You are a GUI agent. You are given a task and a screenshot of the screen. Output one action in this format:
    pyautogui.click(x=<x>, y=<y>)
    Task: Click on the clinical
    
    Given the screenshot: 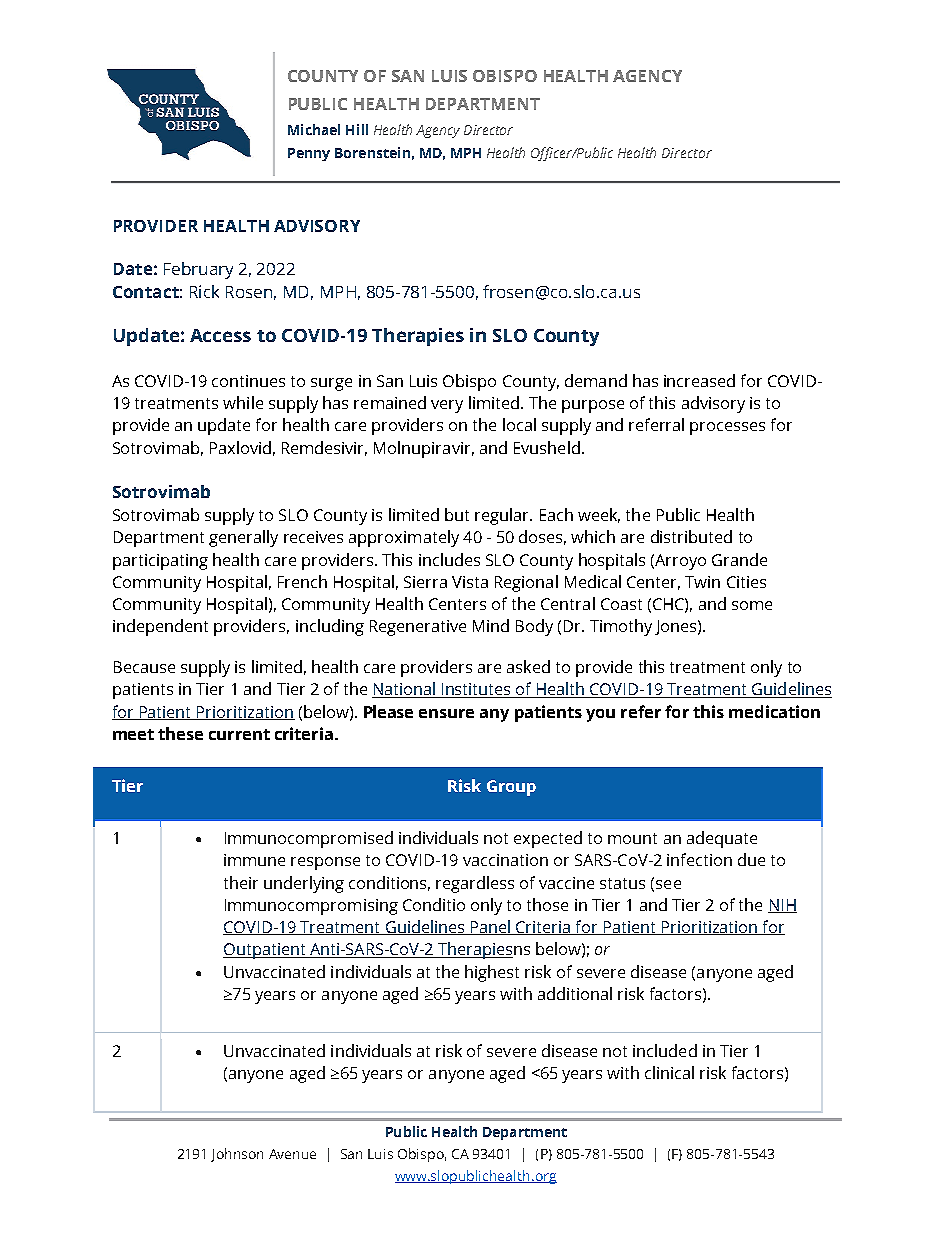 What is the action you would take?
    pyautogui.click(x=669, y=1072)
